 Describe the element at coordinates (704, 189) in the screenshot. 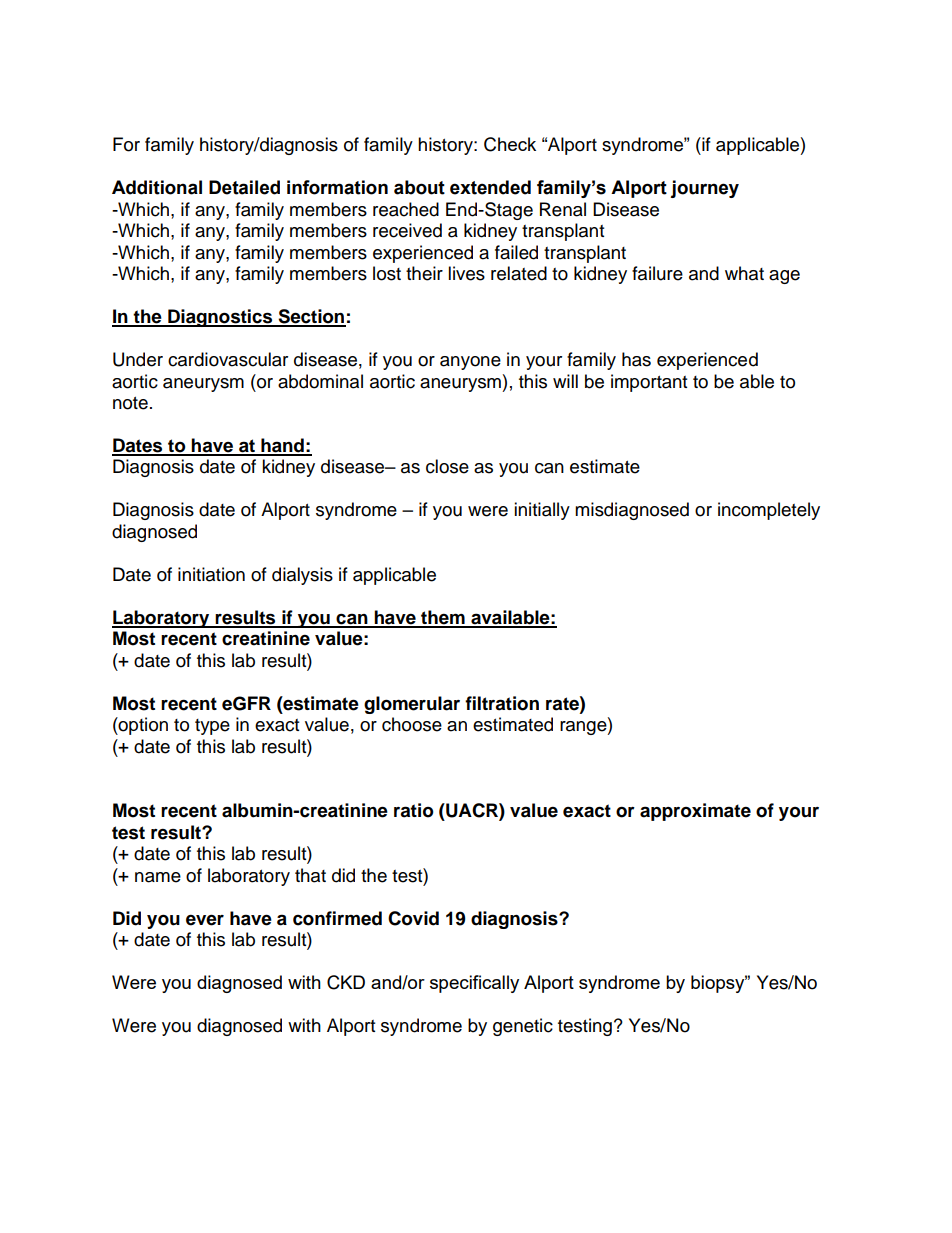

I see `journey` at that location.
